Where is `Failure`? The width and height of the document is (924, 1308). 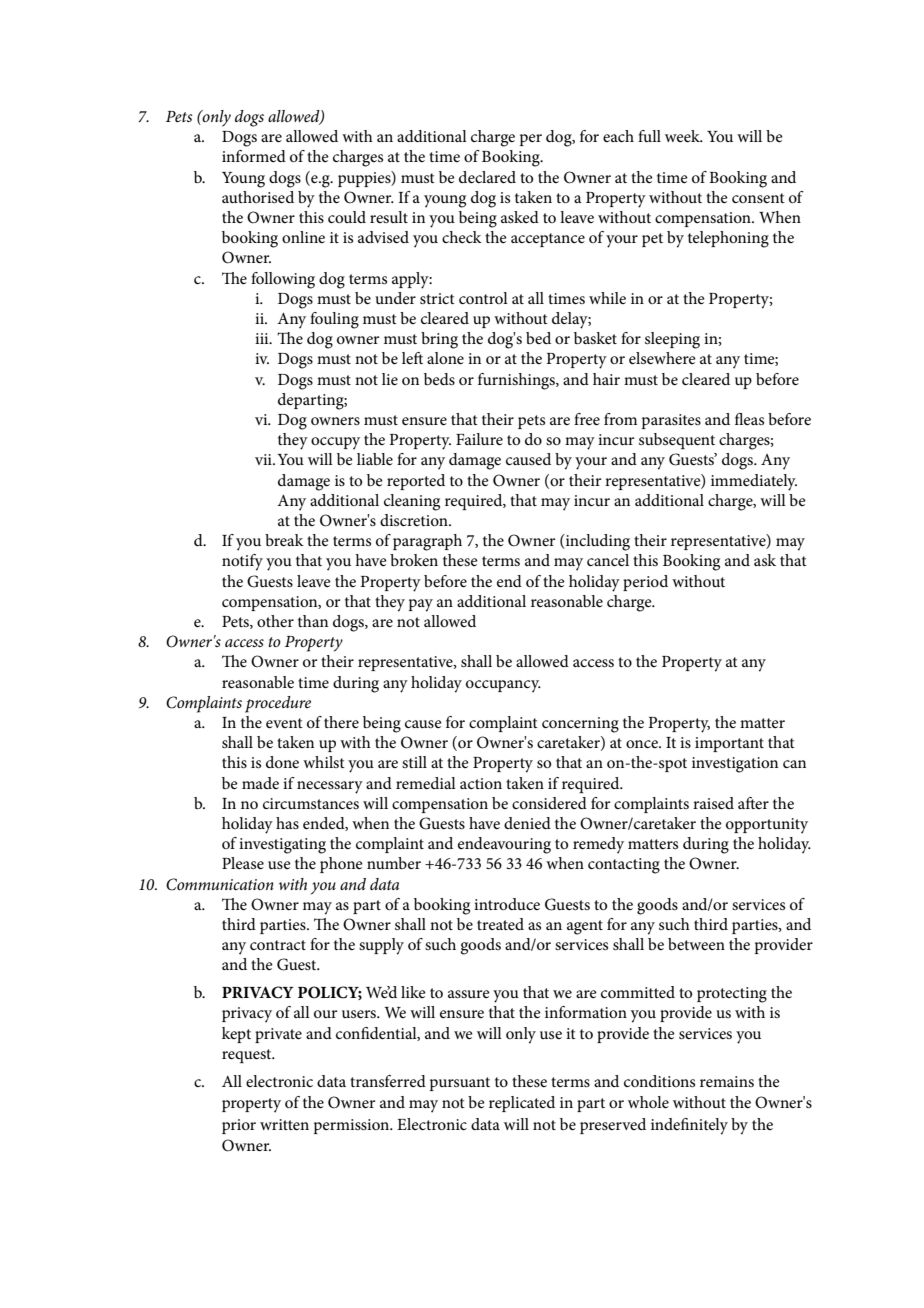 Failure is located at coordinates (479, 439).
